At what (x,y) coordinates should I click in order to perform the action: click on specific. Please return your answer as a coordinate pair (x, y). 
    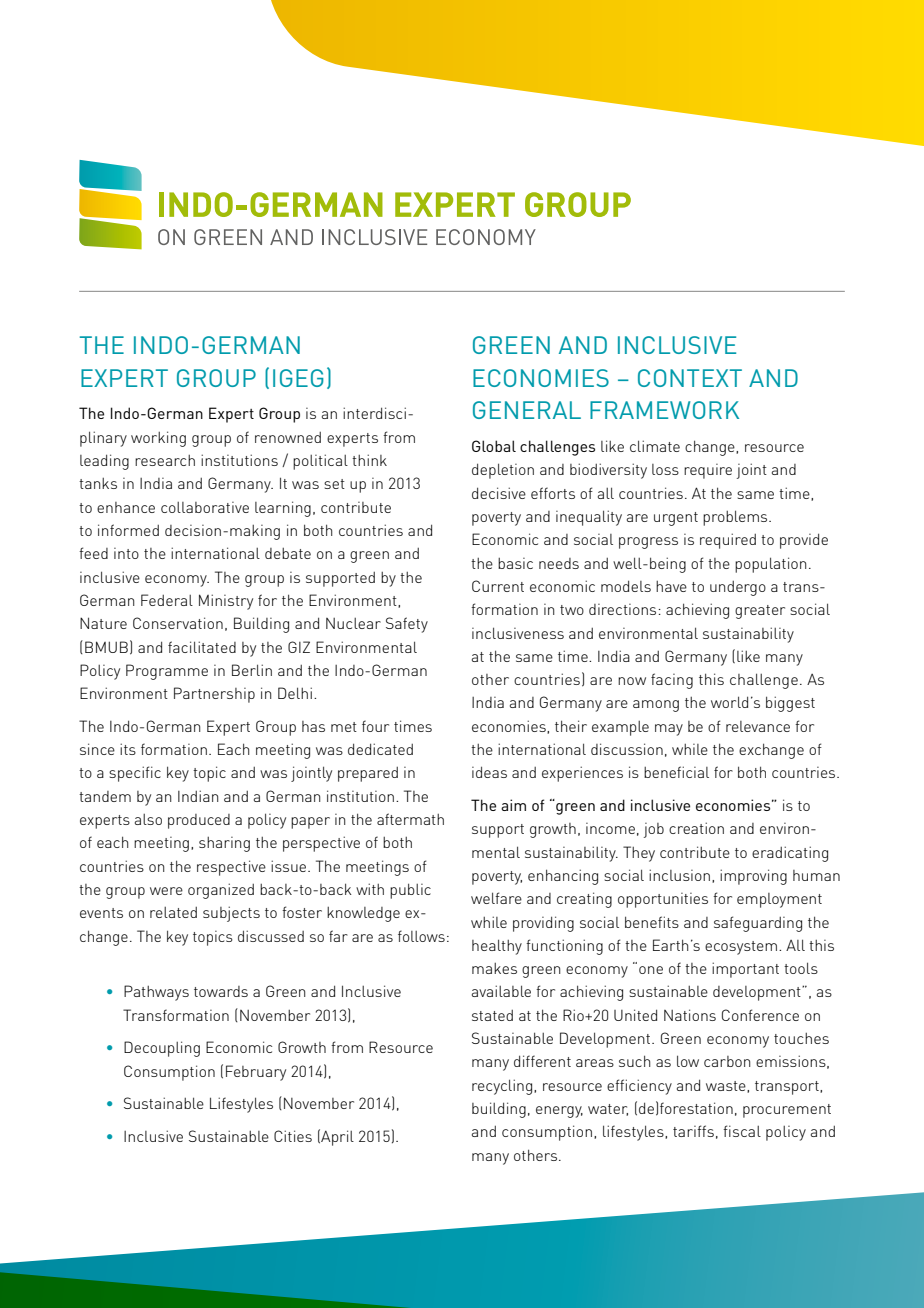
    Looking at the image, I should click on (135, 774).
